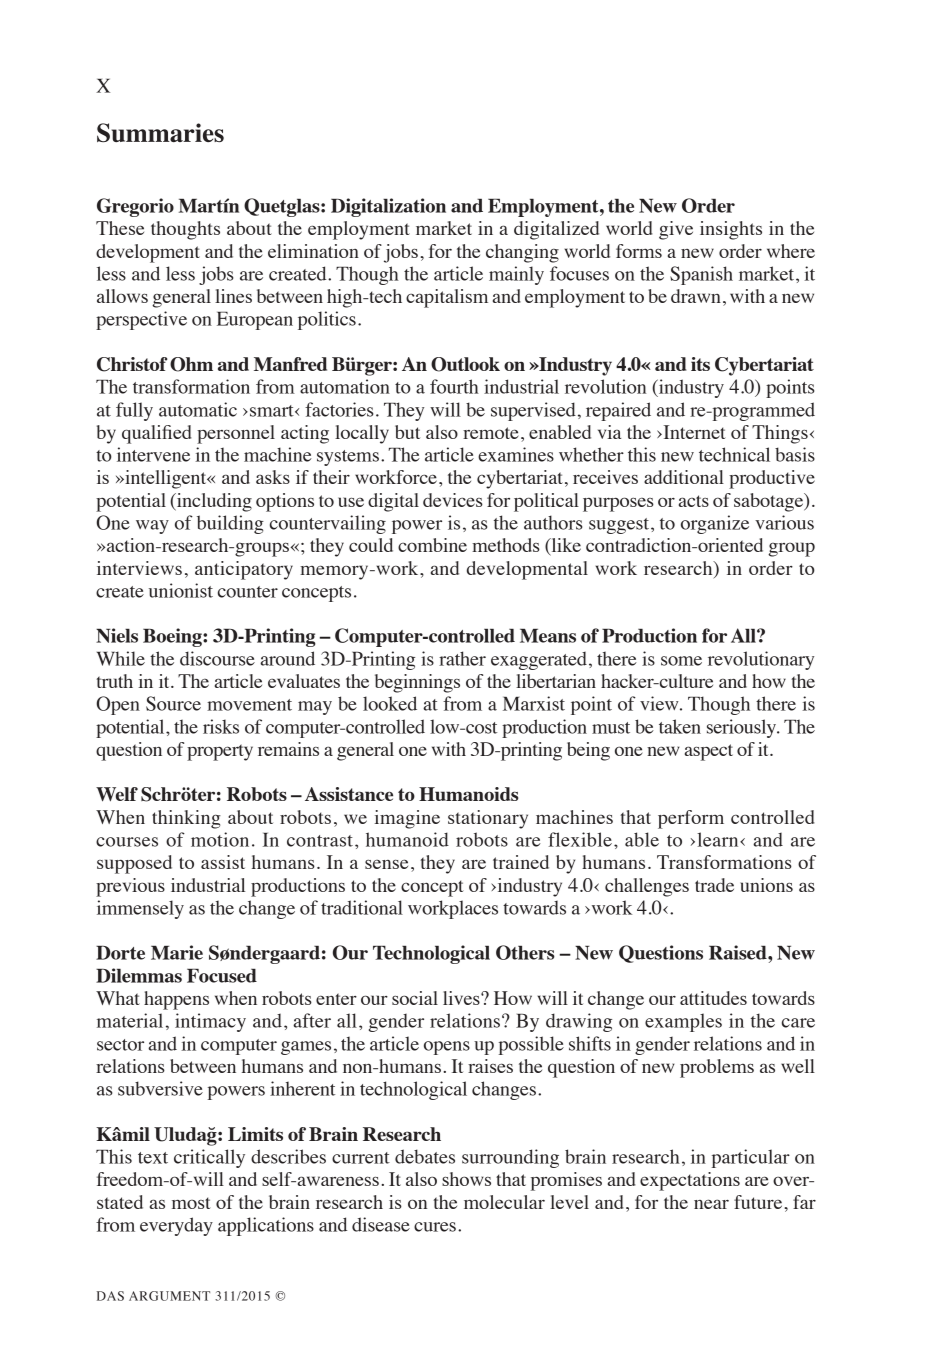  I want to click on ARGUMENT, so click(169, 1296).
